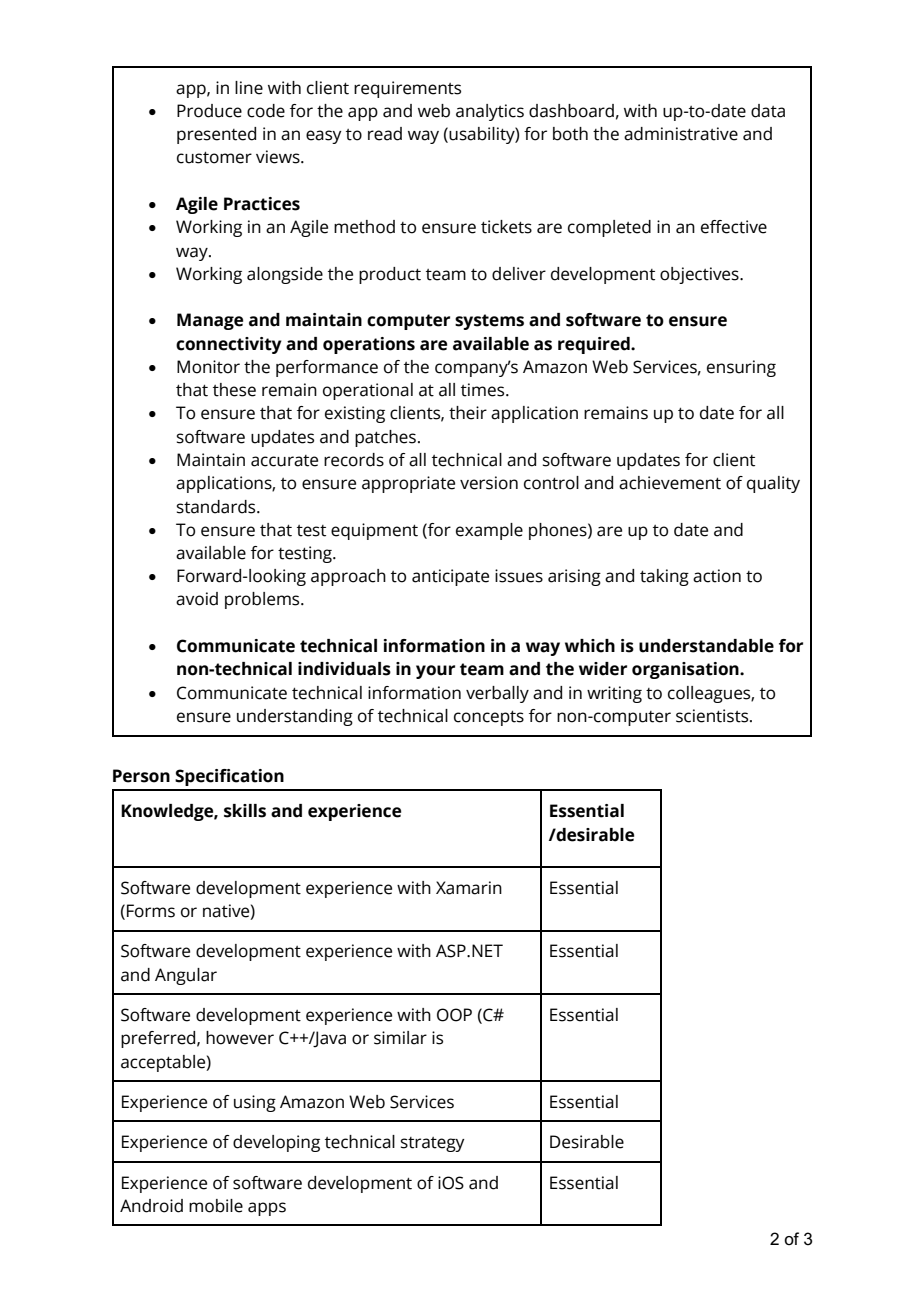 Image resolution: width=924 pixels, height=1308 pixels. Describe the element at coordinates (490, 112) in the screenshot. I see `analytics` at that location.
